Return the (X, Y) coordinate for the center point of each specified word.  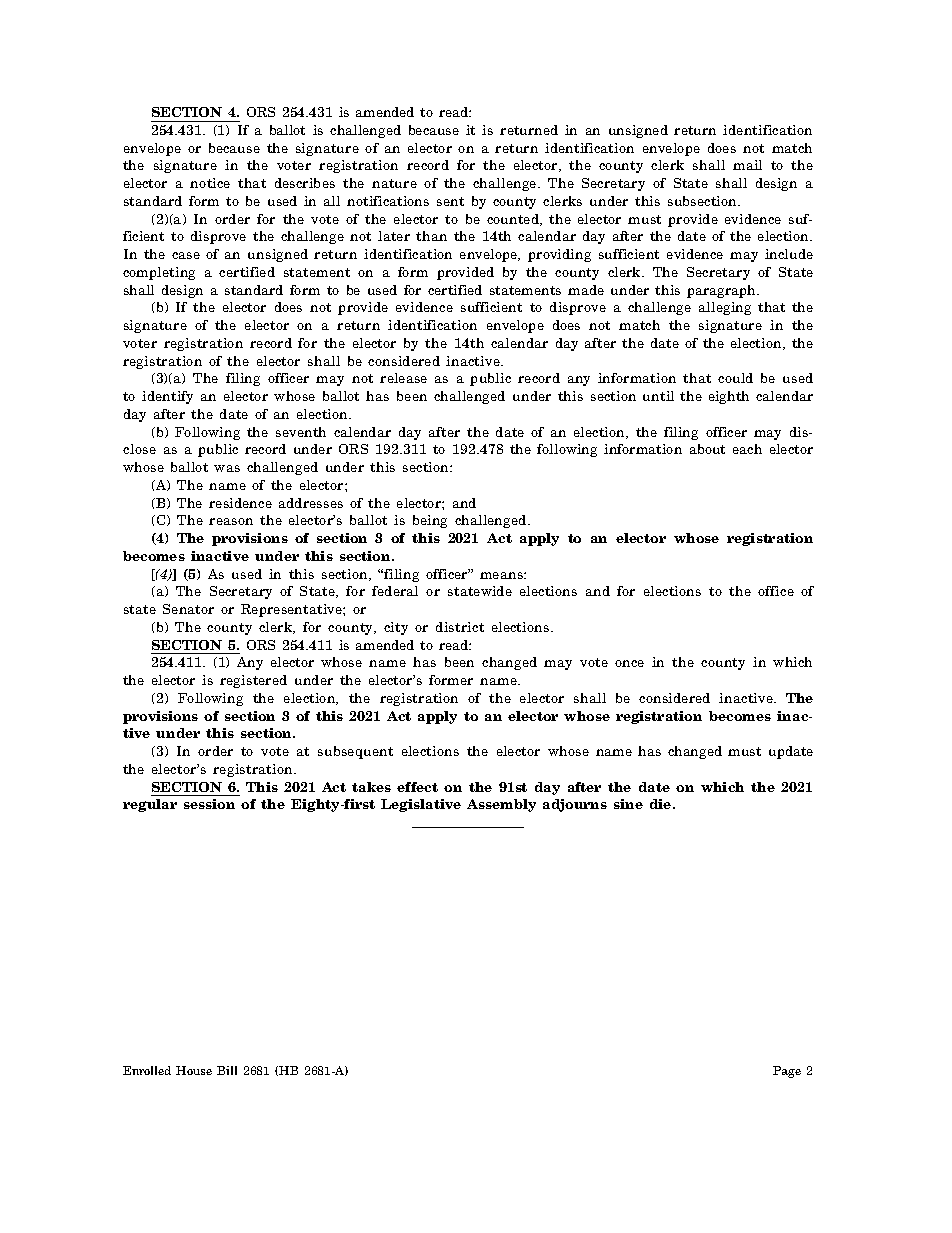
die (662, 804)
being (430, 521)
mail (747, 165)
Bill (227, 1070)
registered (253, 681)
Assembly (501, 805)
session (209, 804)
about (707, 449)
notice (210, 183)
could (735, 378)
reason (231, 521)
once (629, 663)
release (403, 378)
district (460, 627)
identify (167, 397)
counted (514, 220)
